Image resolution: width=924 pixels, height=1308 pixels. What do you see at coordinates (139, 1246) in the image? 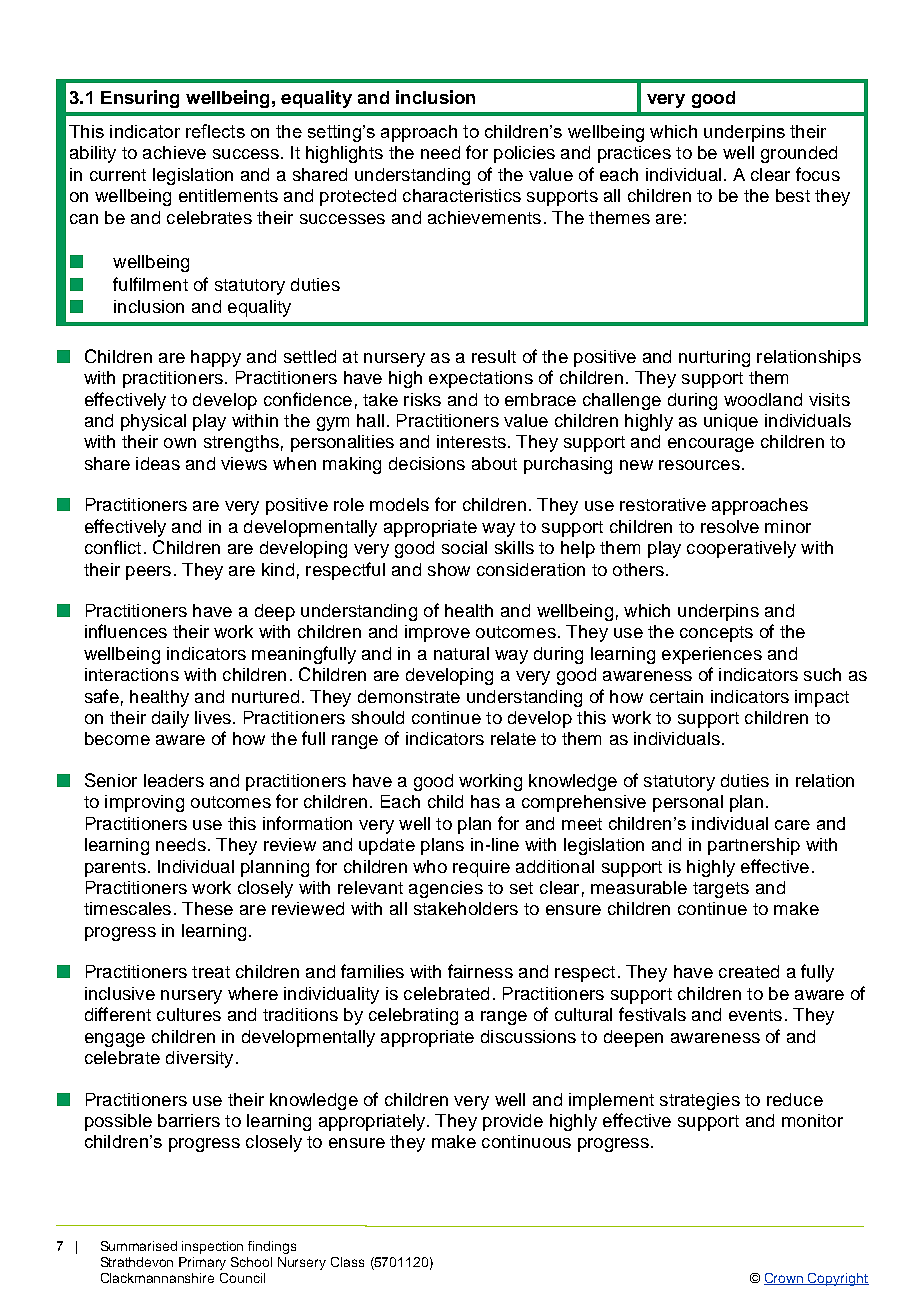
I see `Summarised` at bounding box center [139, 1246].
